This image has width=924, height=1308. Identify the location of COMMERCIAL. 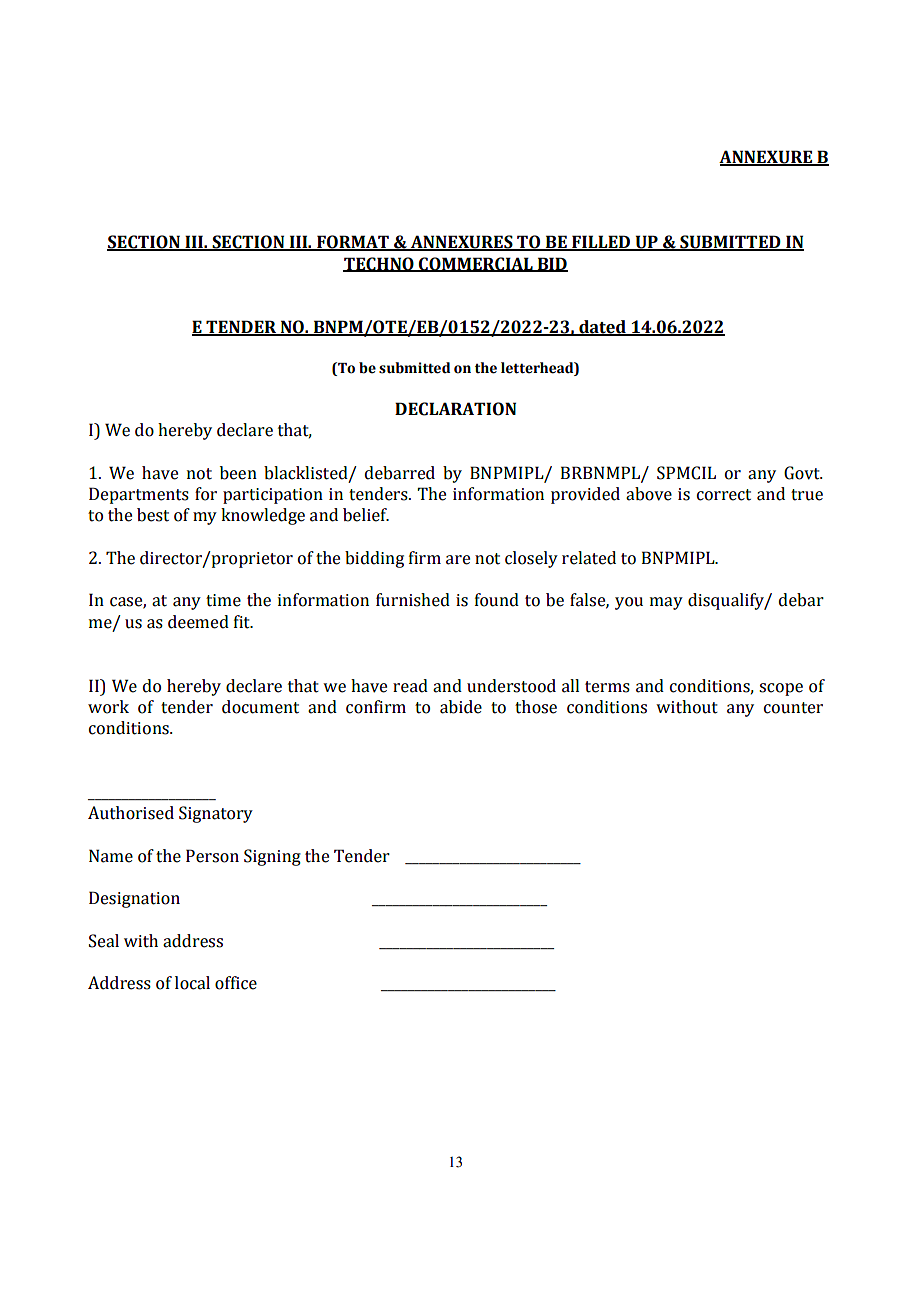
(476, 264).
